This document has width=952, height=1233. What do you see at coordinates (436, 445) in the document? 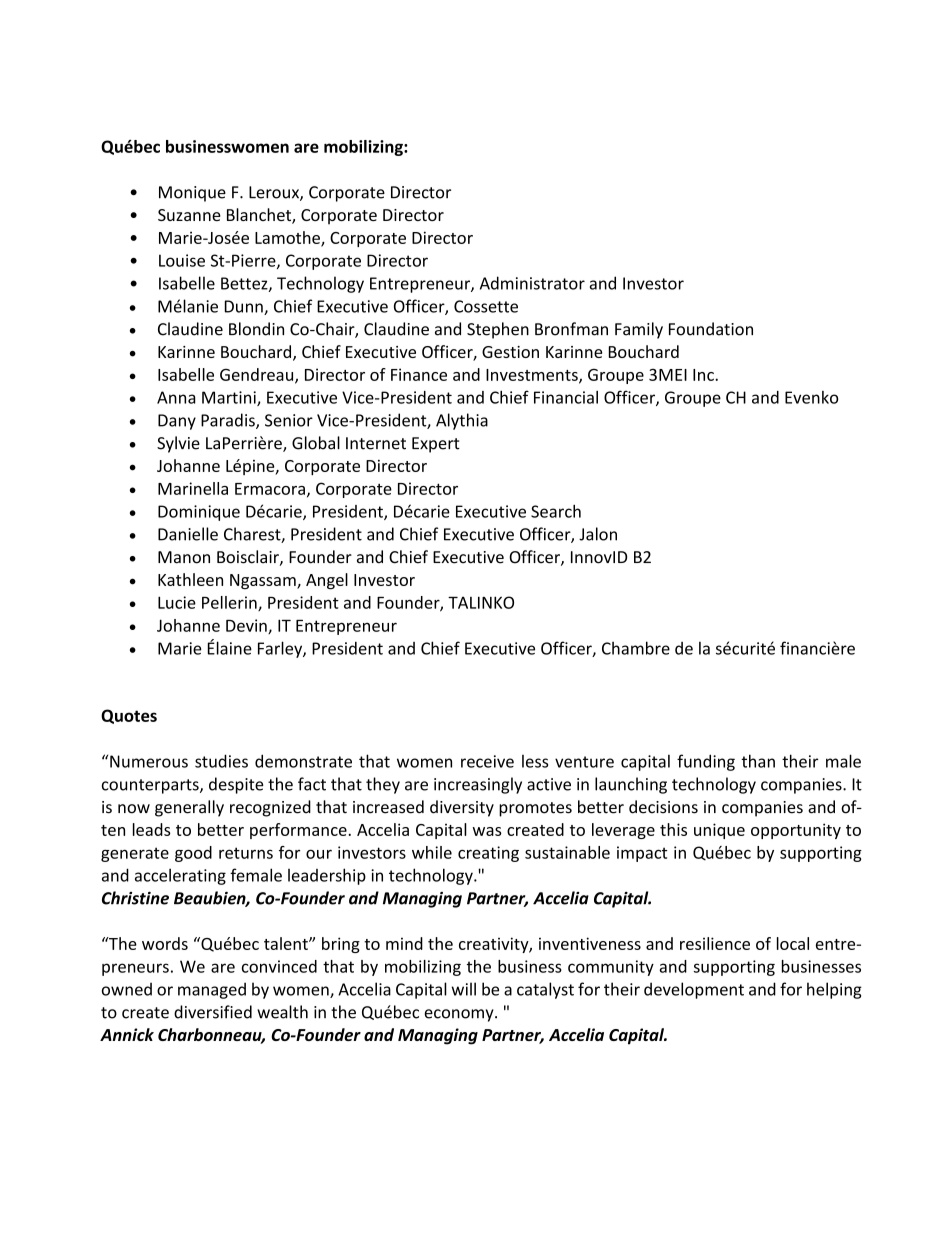
I see `Expert` at bounding box center [436, 445].
